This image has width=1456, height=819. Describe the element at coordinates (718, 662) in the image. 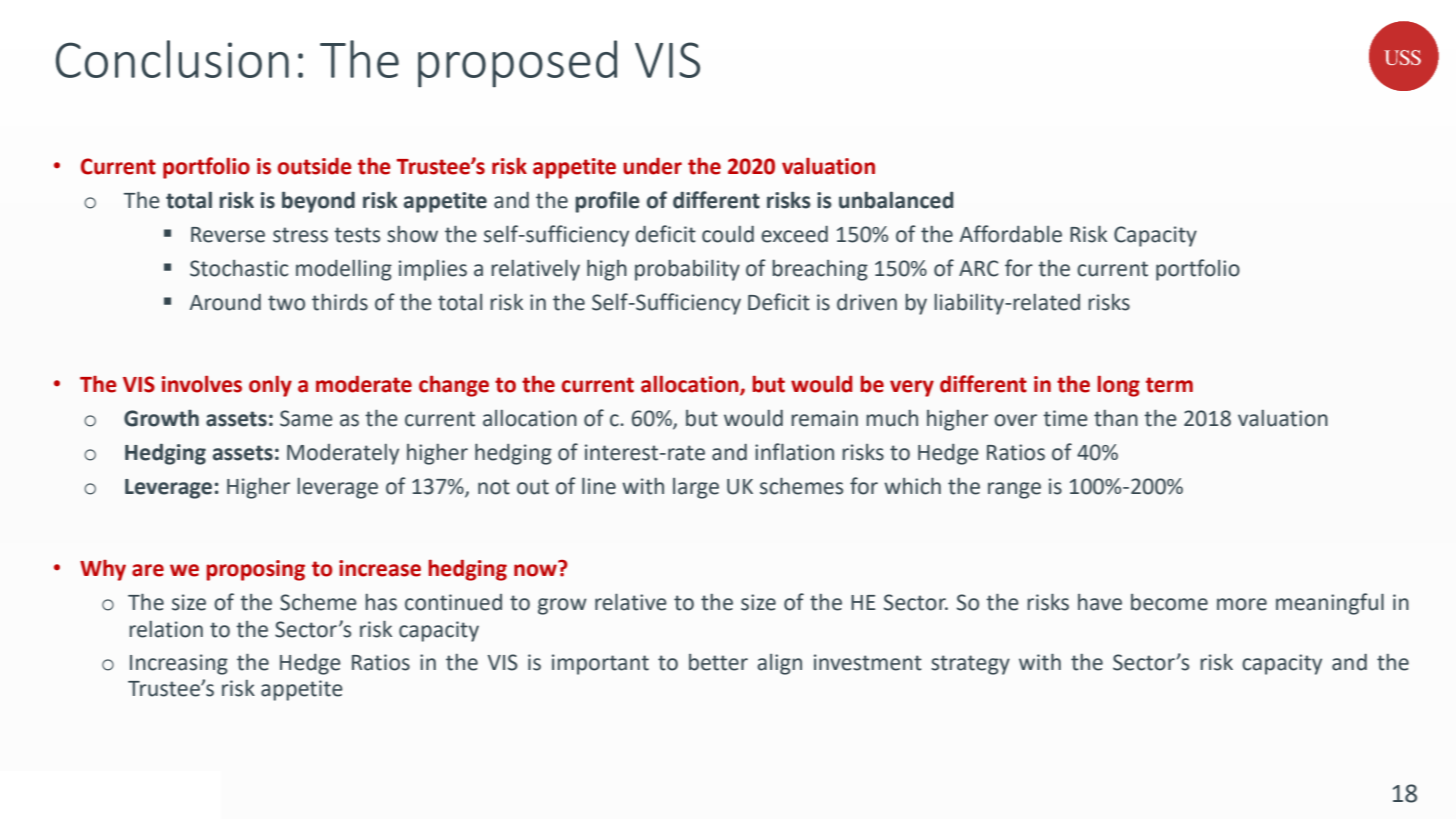

I see `better` at that location.
